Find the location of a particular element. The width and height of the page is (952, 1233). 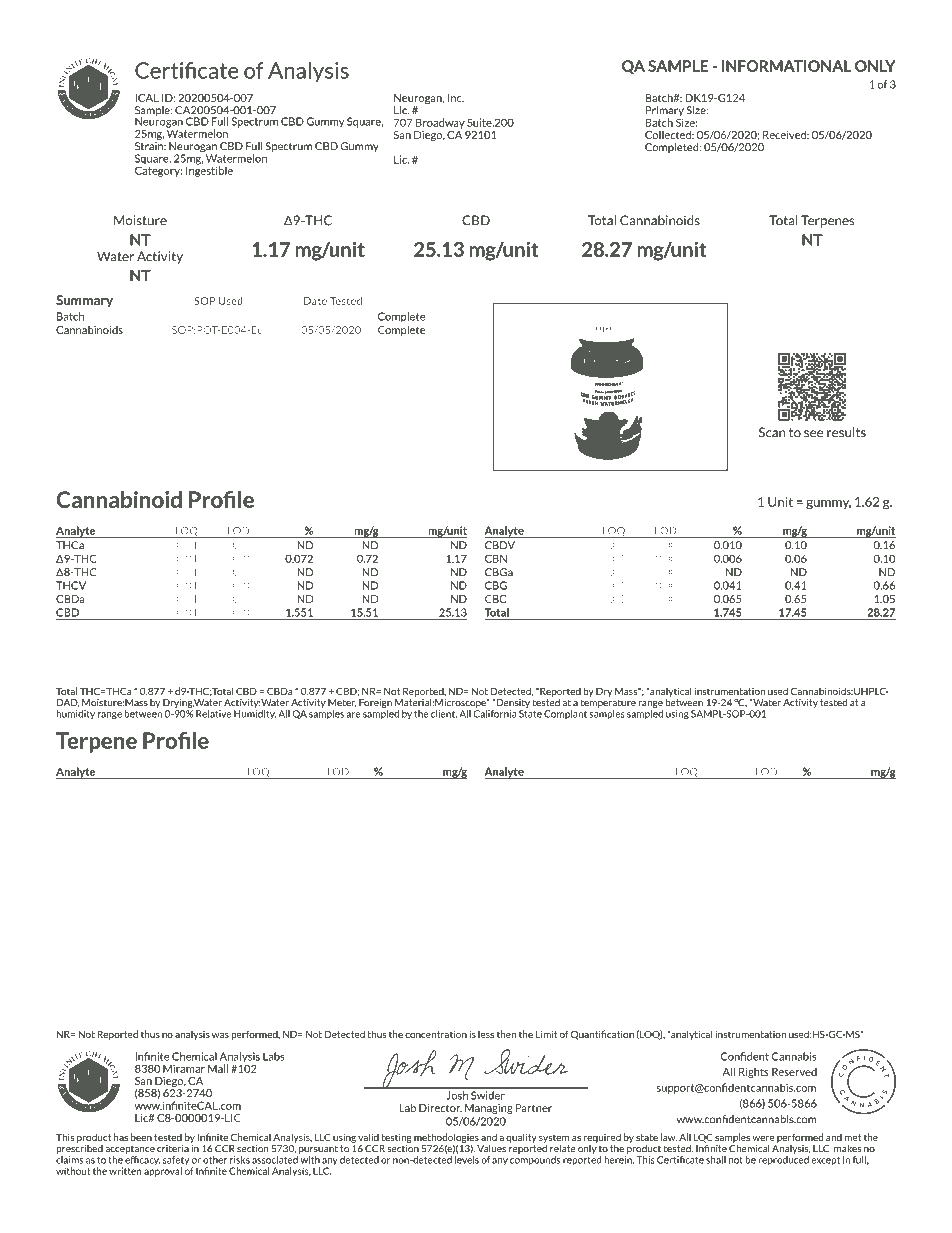

Strain is located at coordinates (150, 145).
